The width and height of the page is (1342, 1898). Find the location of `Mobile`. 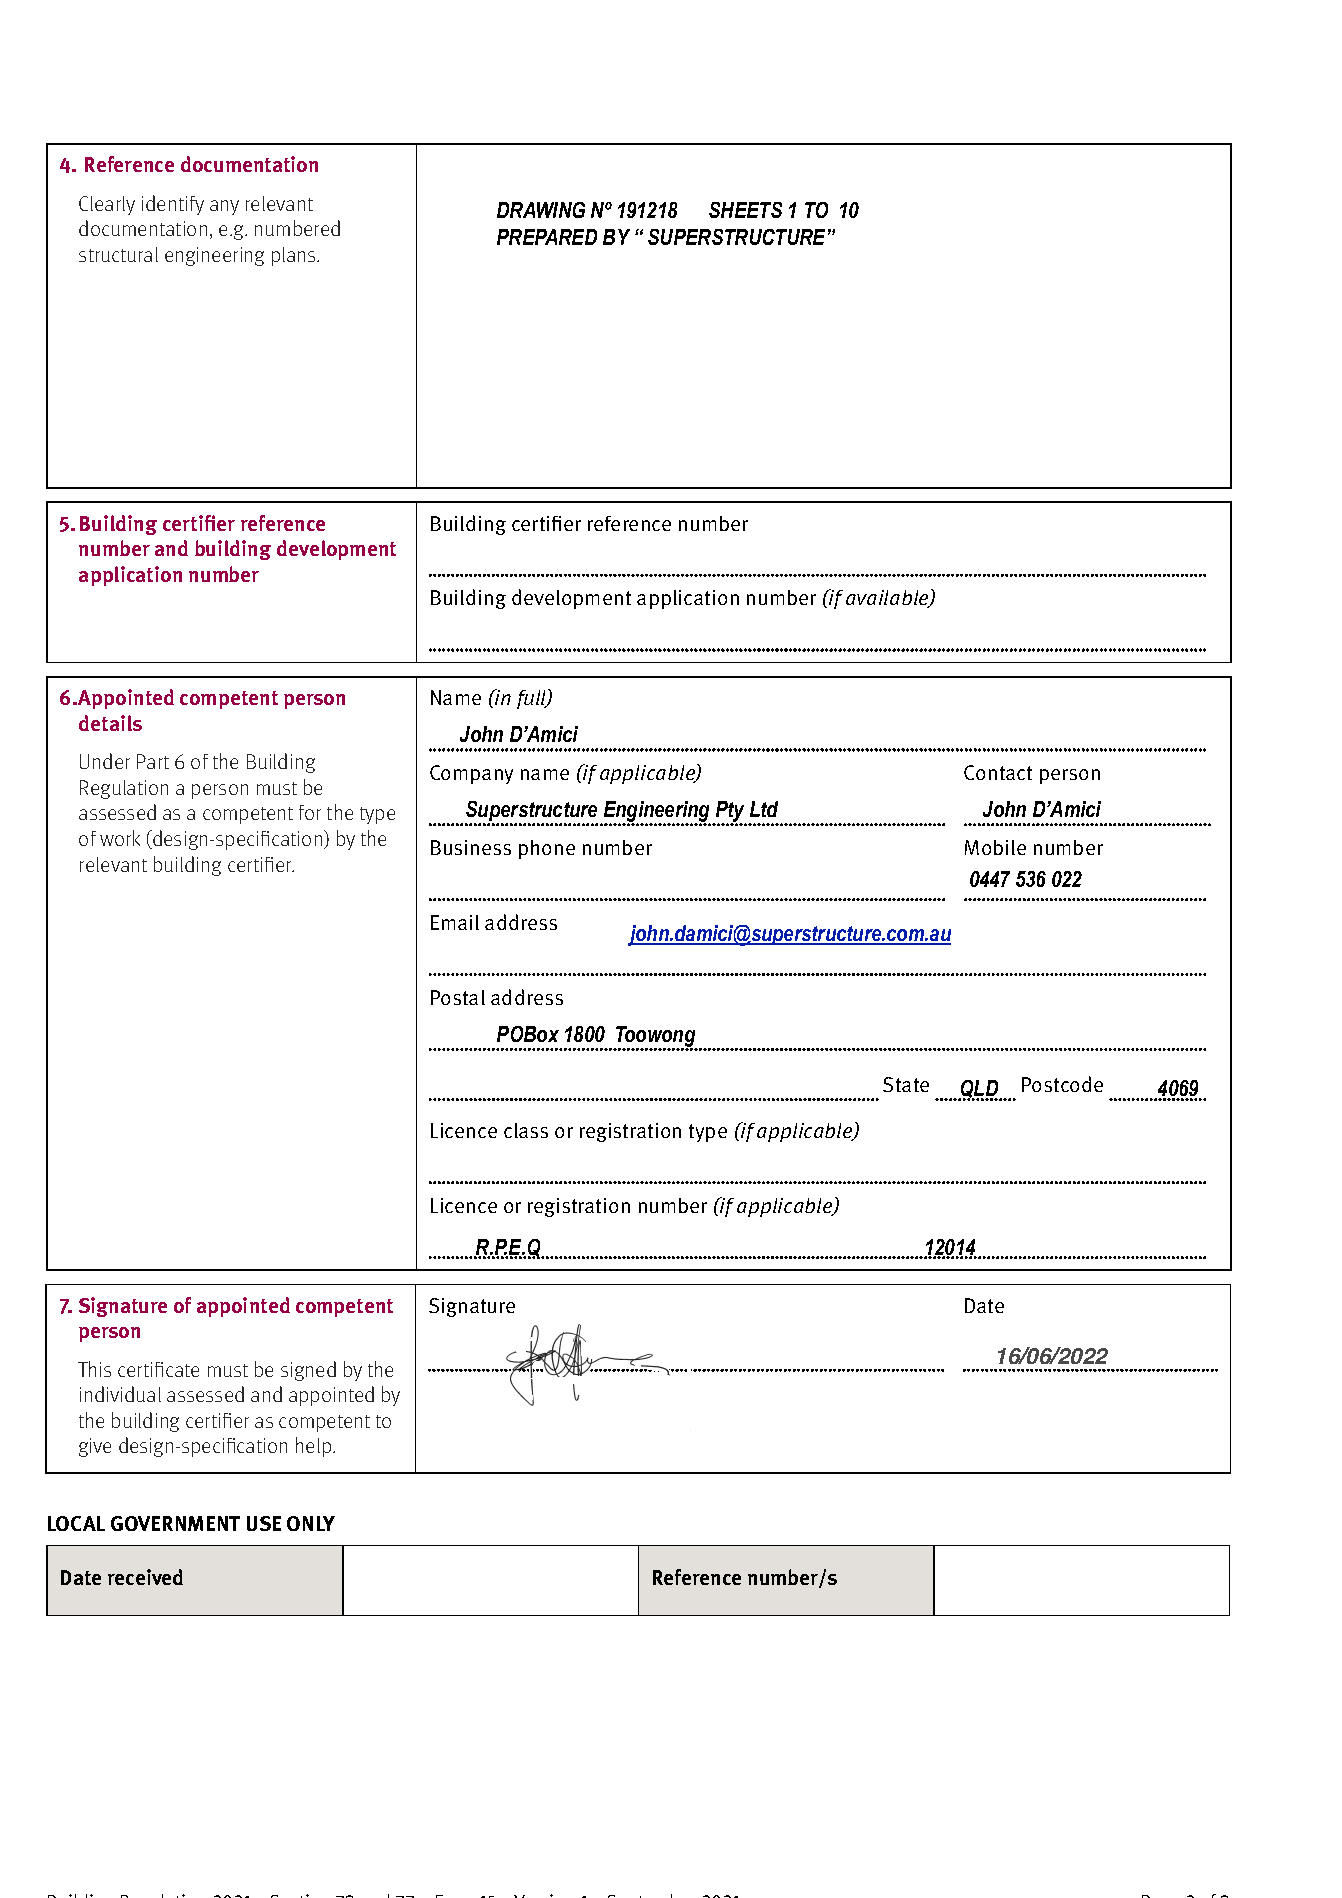

Mobile is located at coordinates (995, 847).
